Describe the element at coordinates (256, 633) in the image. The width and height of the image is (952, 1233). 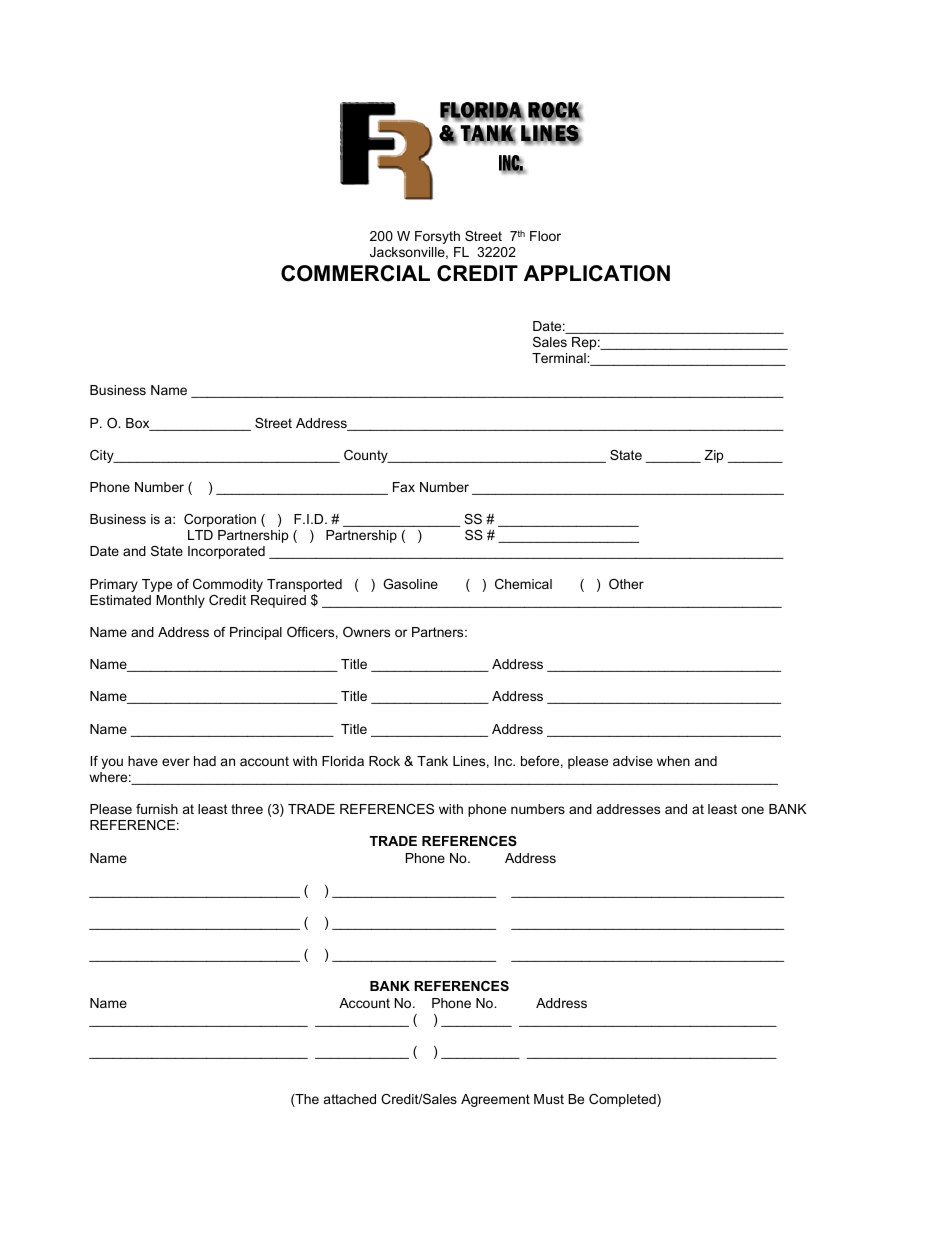
I see `Principal` at that location.
